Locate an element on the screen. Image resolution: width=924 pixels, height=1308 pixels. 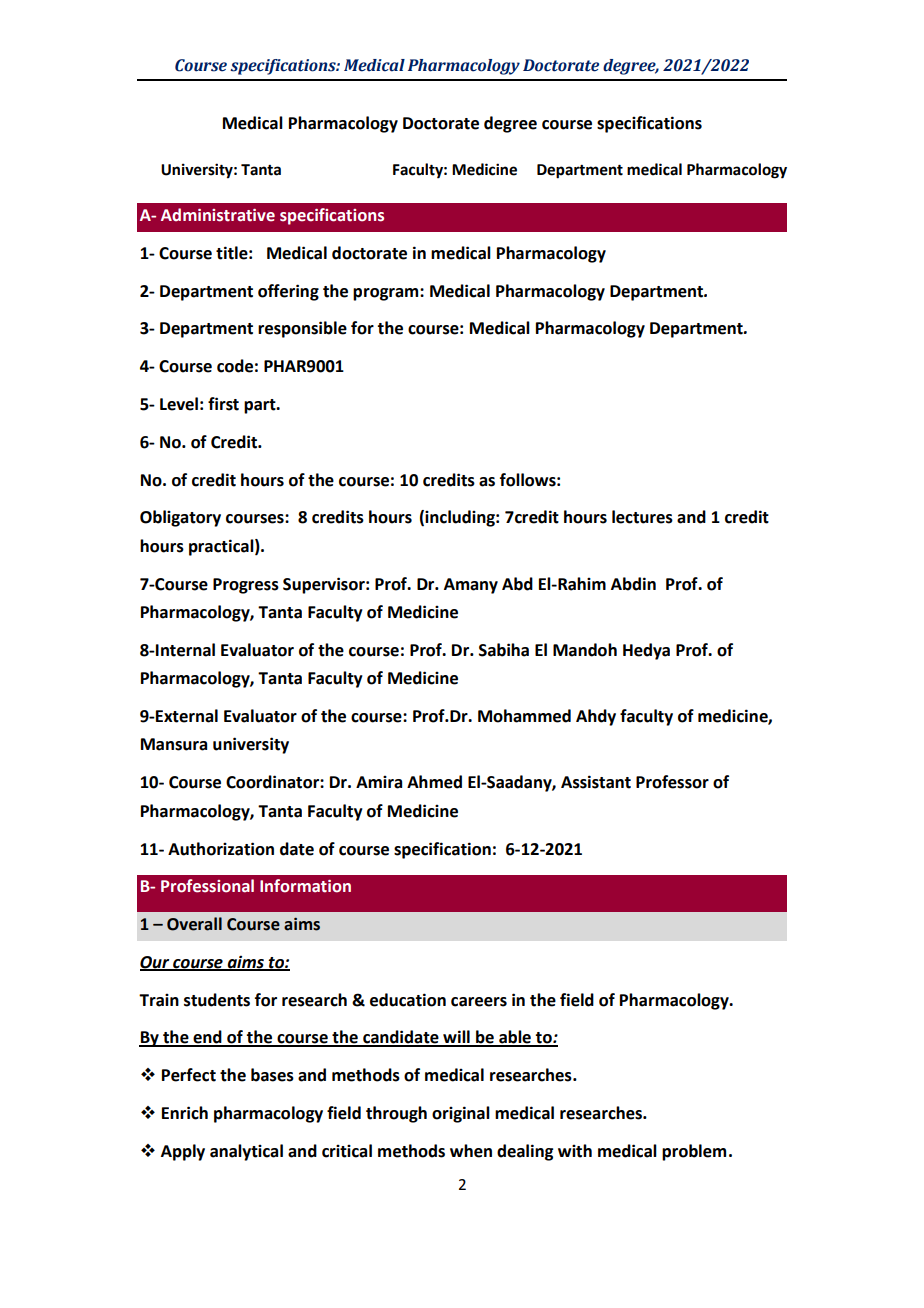
offering is located at coordinates (288, 292).
